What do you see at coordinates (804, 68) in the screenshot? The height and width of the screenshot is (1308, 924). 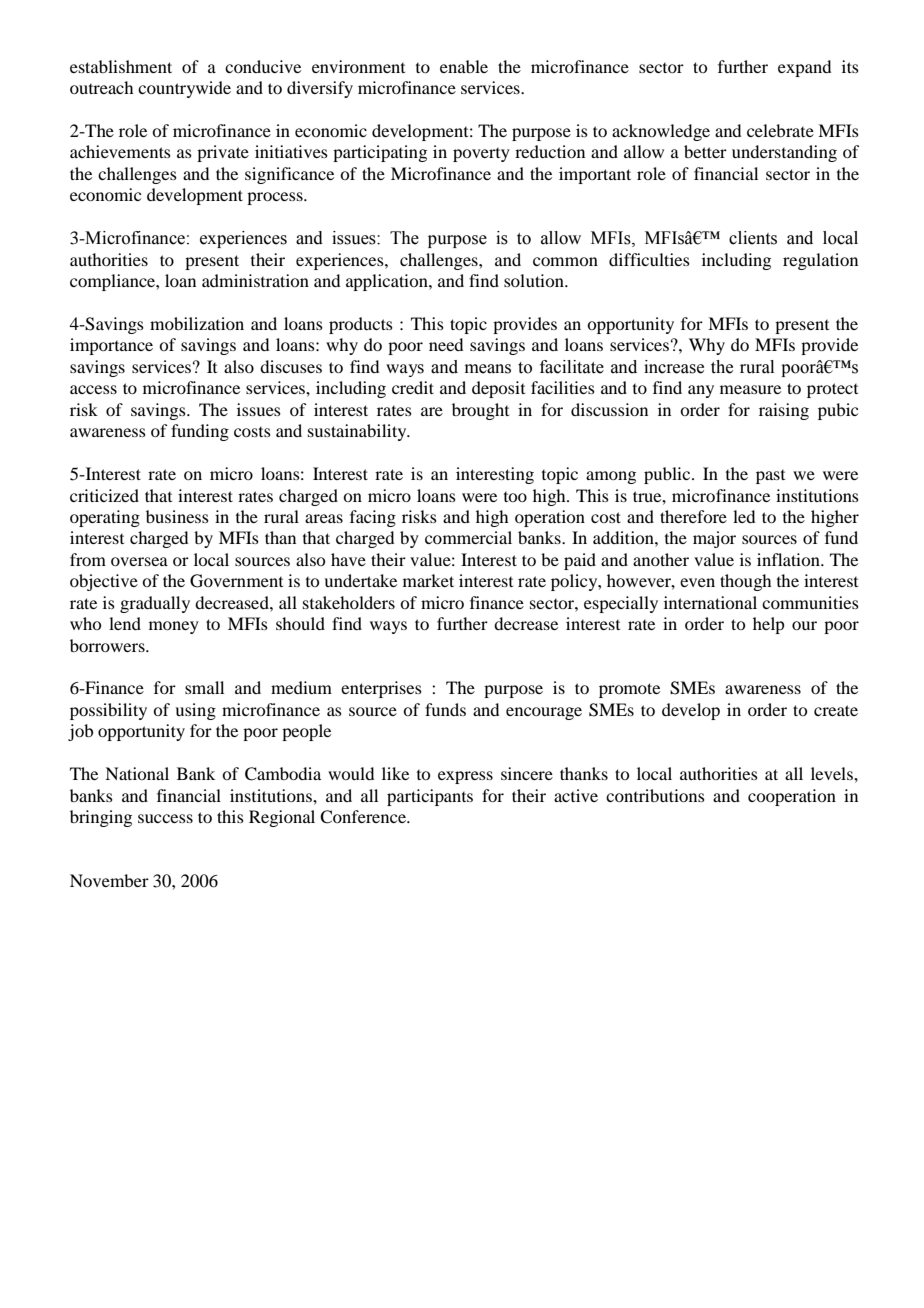 I see `expand` at bounding box center [804, 68].
